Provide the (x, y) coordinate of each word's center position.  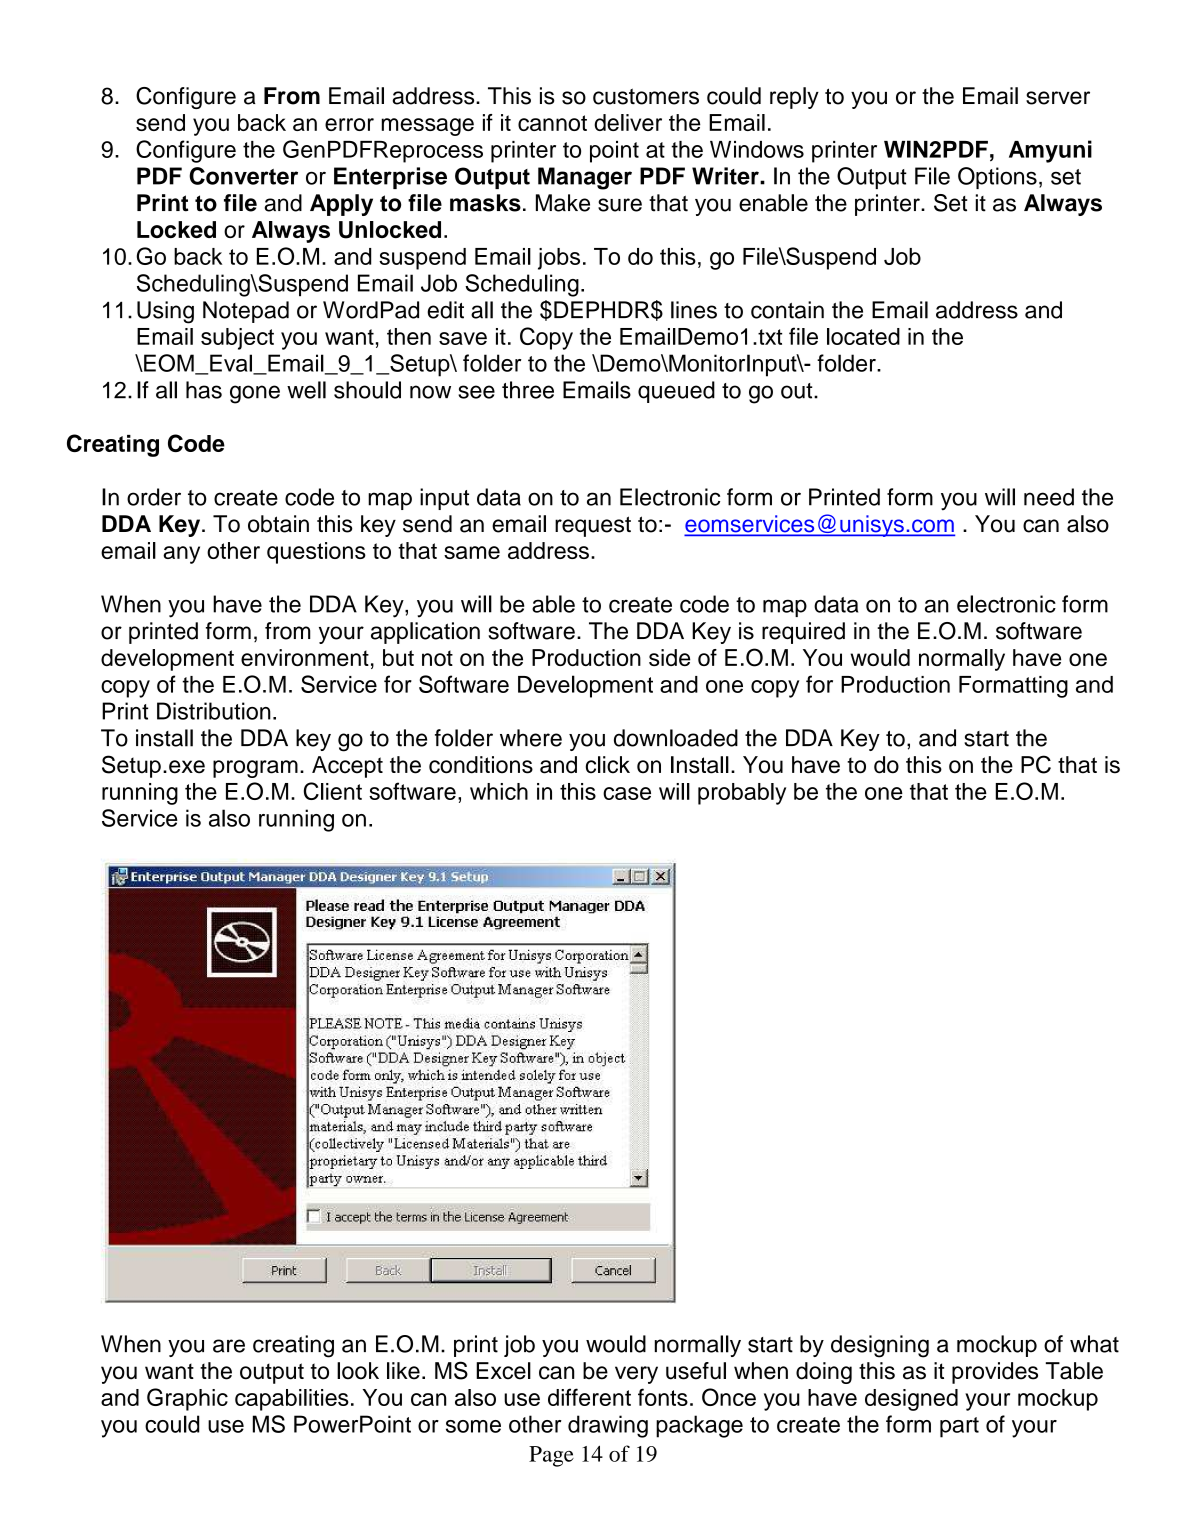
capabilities (292, 1400)
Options (997, 178)
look (358, 1371)
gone (255, 394)
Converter (243, 176)
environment (305, 657)
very (636, 1375)
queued (676, 392)
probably (742, 794)
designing (880, 1346)
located (863, 336)
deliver (628, 122)
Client (333, 791)
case (627, 793)
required (803, 633)
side (669, 657)
